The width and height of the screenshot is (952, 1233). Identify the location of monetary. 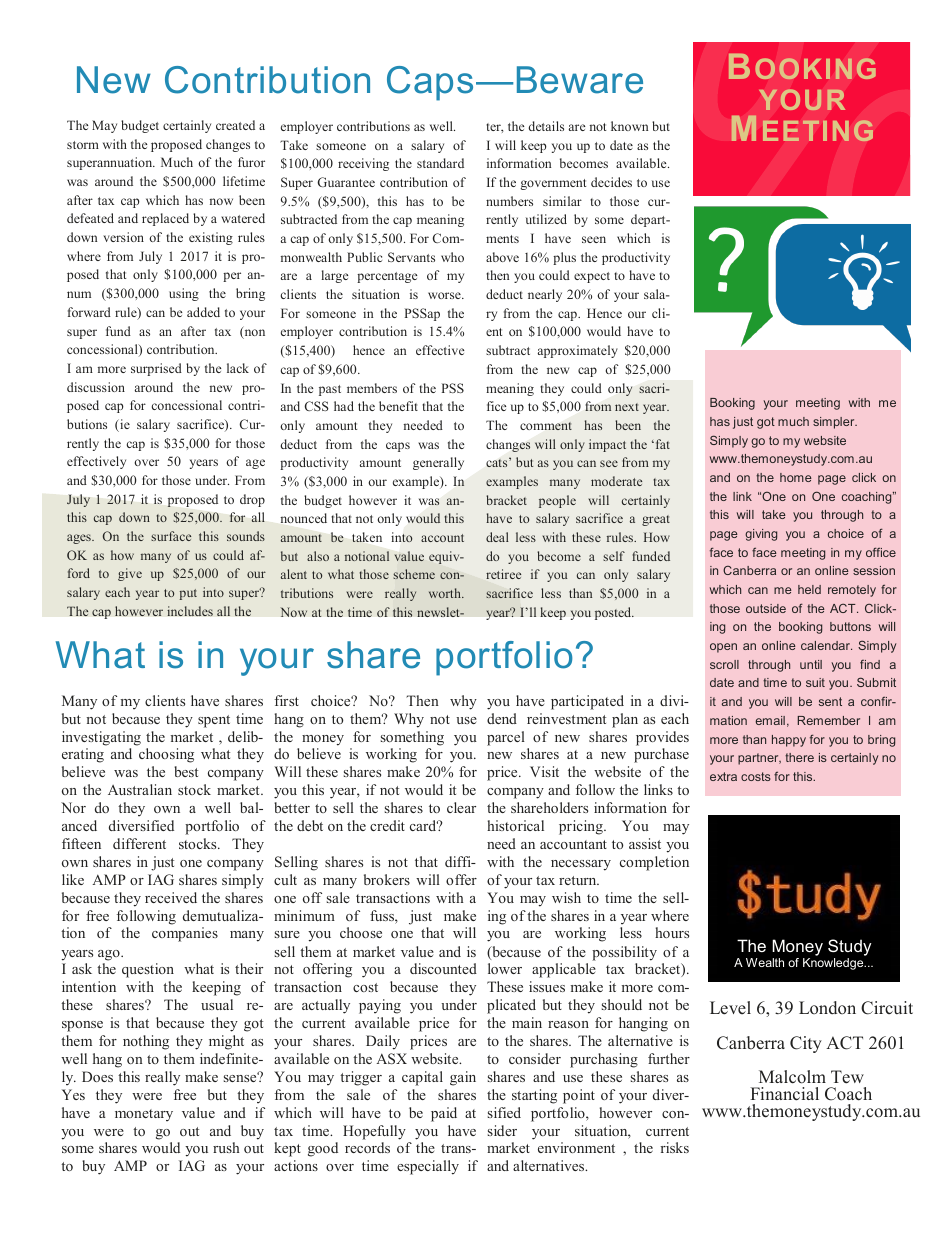
(144, 1115).
